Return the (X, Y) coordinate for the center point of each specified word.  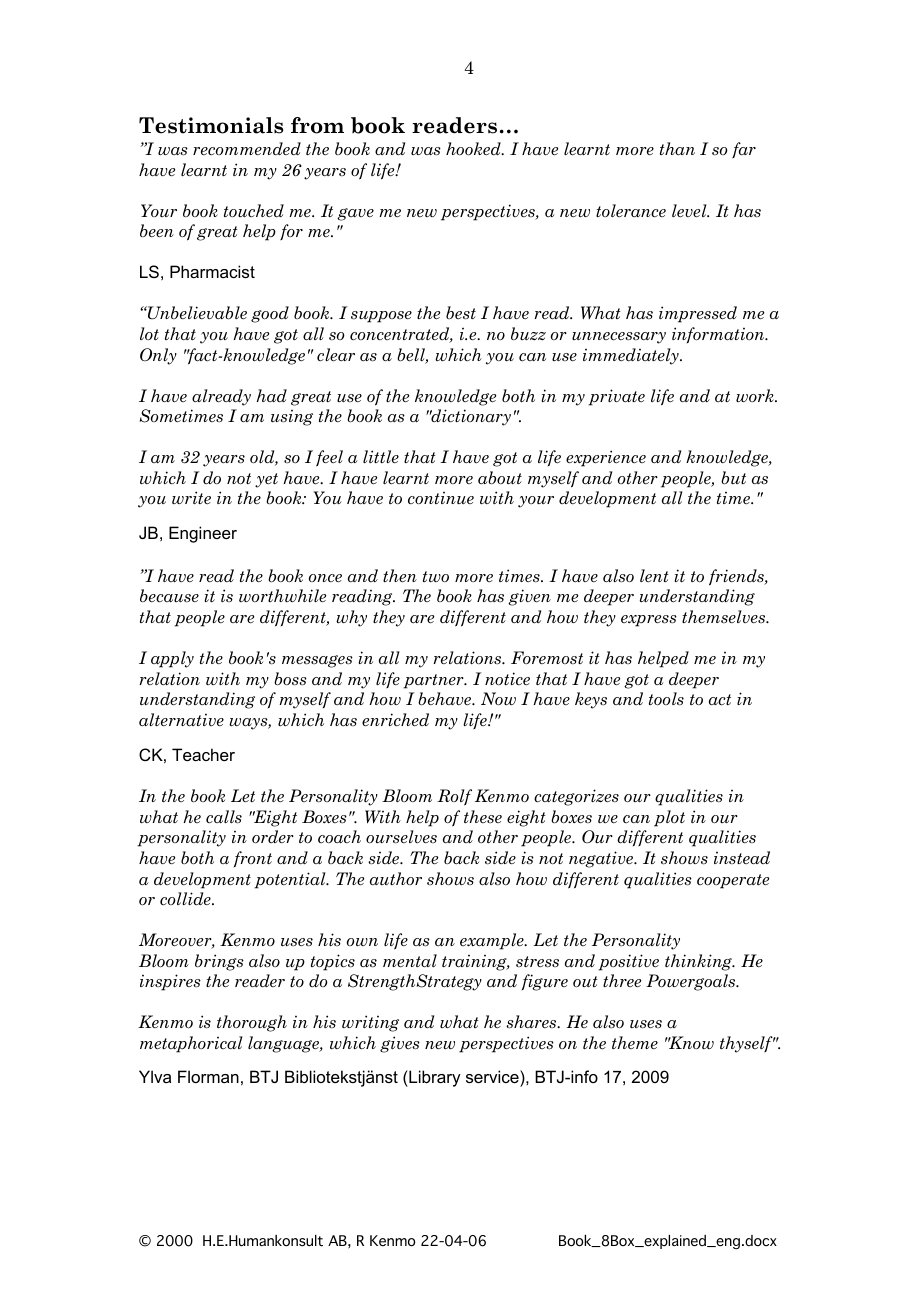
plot (669, 818)
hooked (474, 149)
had (271, 396)
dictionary (470, 417)
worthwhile (282, 596)
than (677, 149)
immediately (632, 356)
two (436, 576)
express (649, 621)
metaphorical (191, 1044)
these (483, 816)
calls (224, 817)
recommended (247, 149)
